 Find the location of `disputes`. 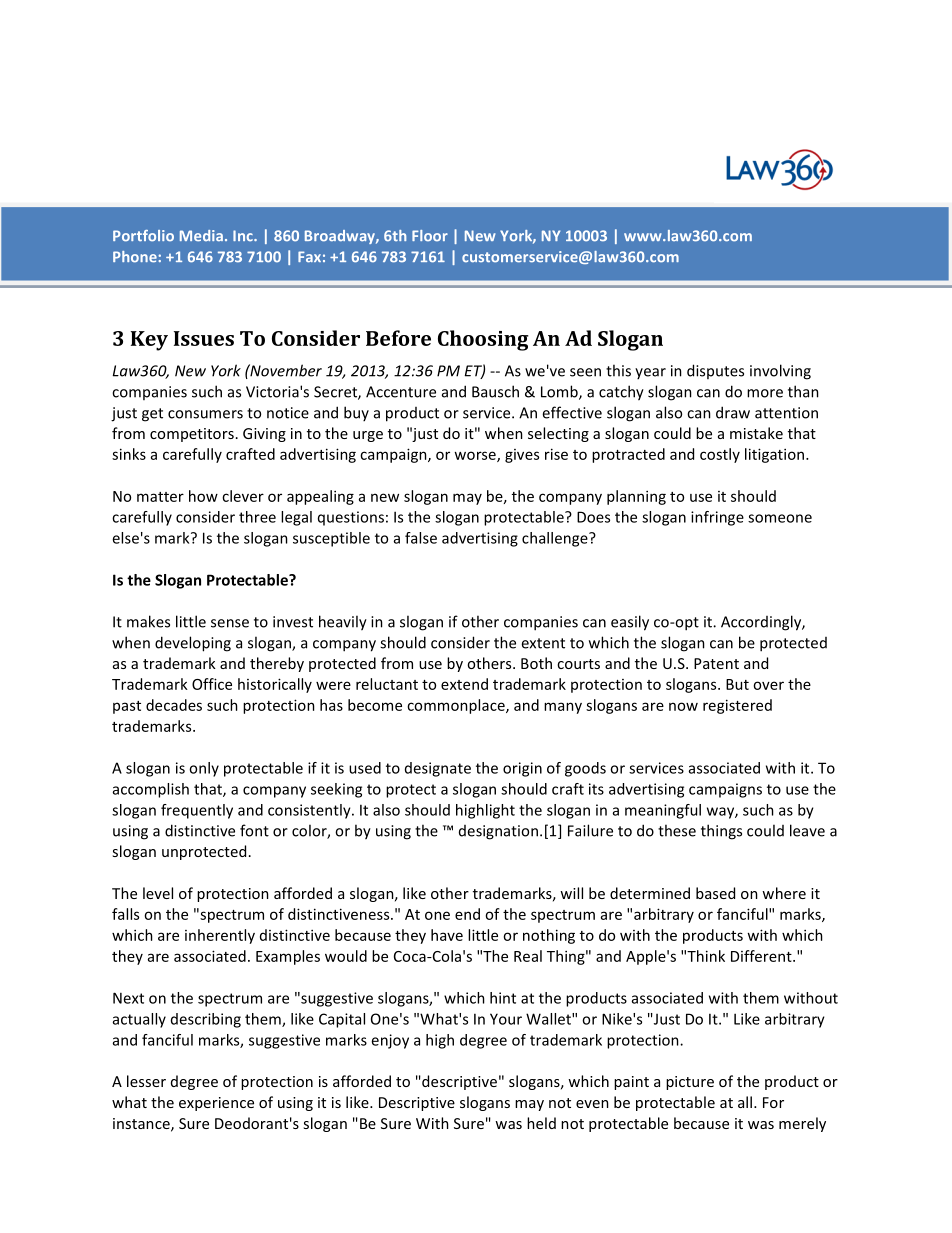

disputes is located at coordinates (715, 371).
